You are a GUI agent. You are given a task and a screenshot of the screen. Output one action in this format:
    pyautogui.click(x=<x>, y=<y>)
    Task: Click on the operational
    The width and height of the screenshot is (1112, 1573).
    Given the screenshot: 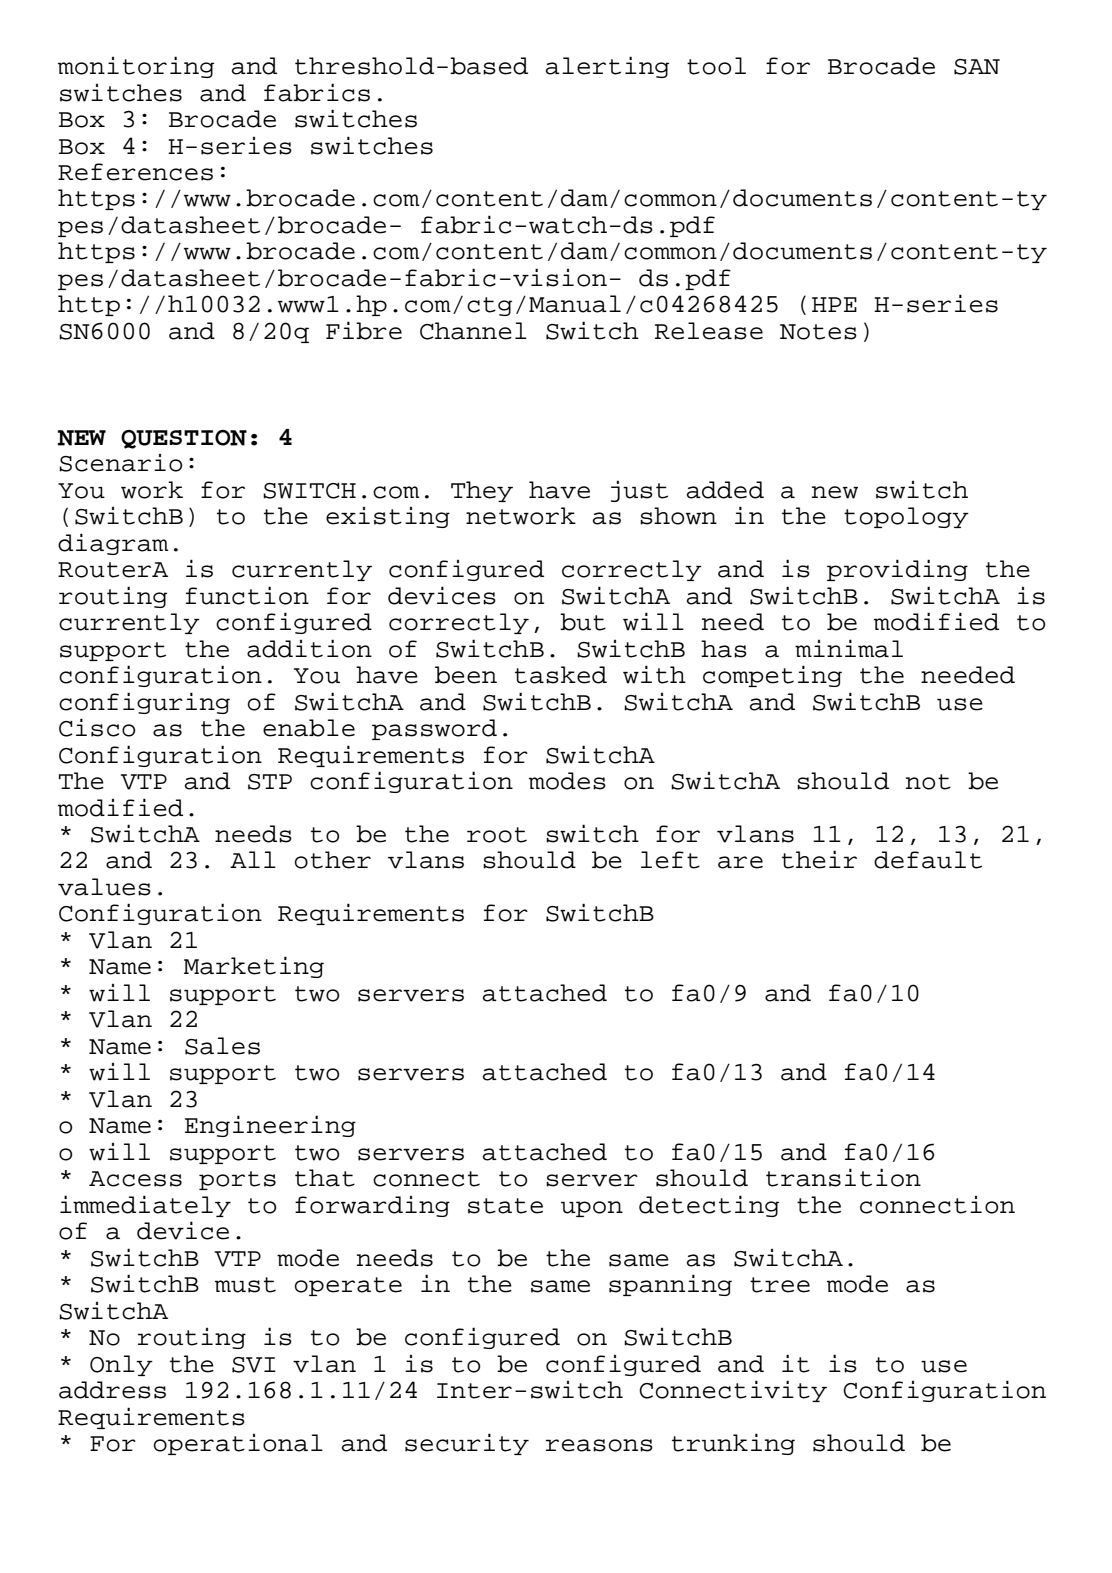 What is the action you would take?
    pyautogui.click(x=238, y=1444)
